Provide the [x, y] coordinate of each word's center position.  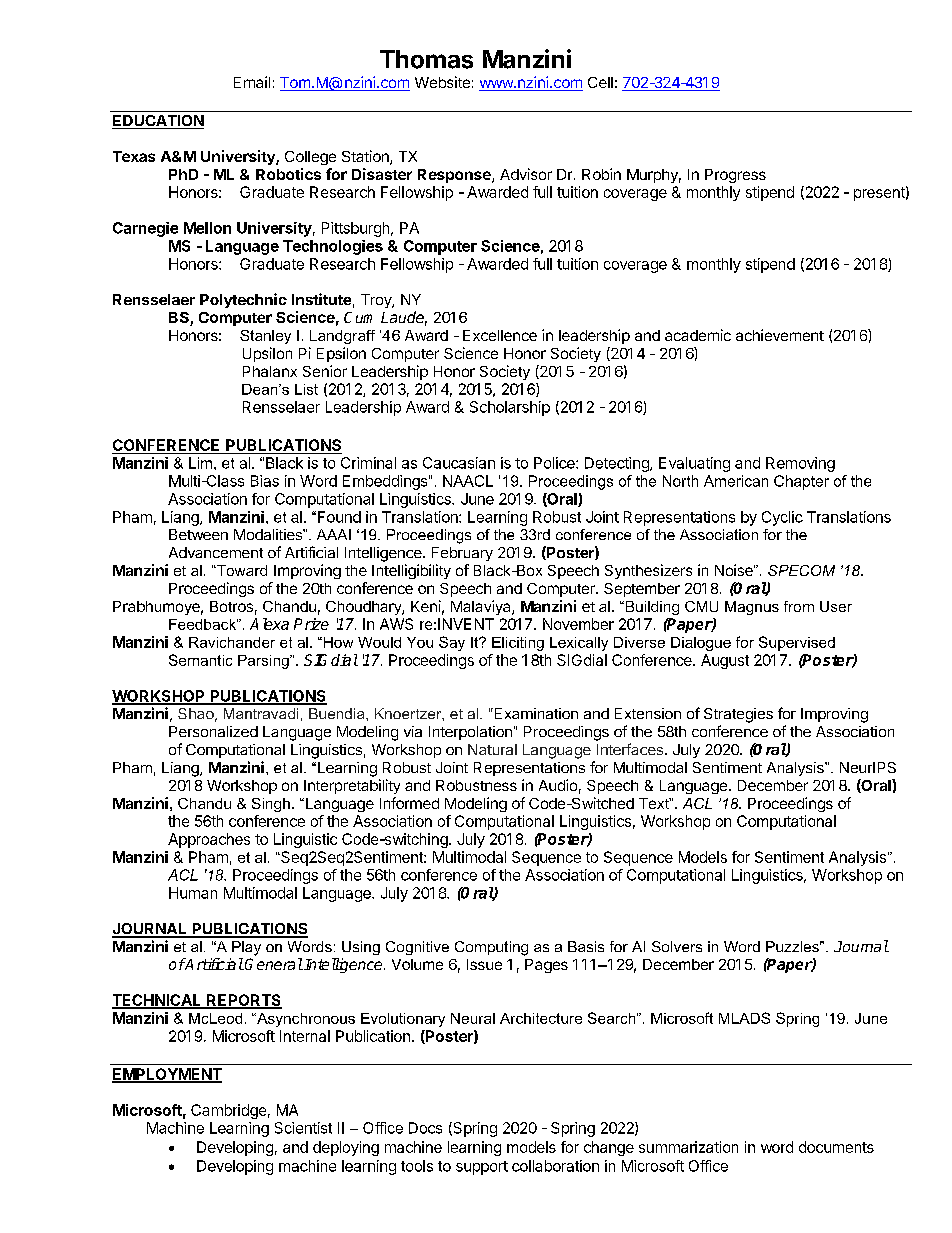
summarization [688, 1147]
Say [452, 643]
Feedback [203, 624]
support [482, 1168]
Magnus [752, 608]
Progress [735, 176]
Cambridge [228, 1111]
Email [252, 82]
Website [442, 82]
